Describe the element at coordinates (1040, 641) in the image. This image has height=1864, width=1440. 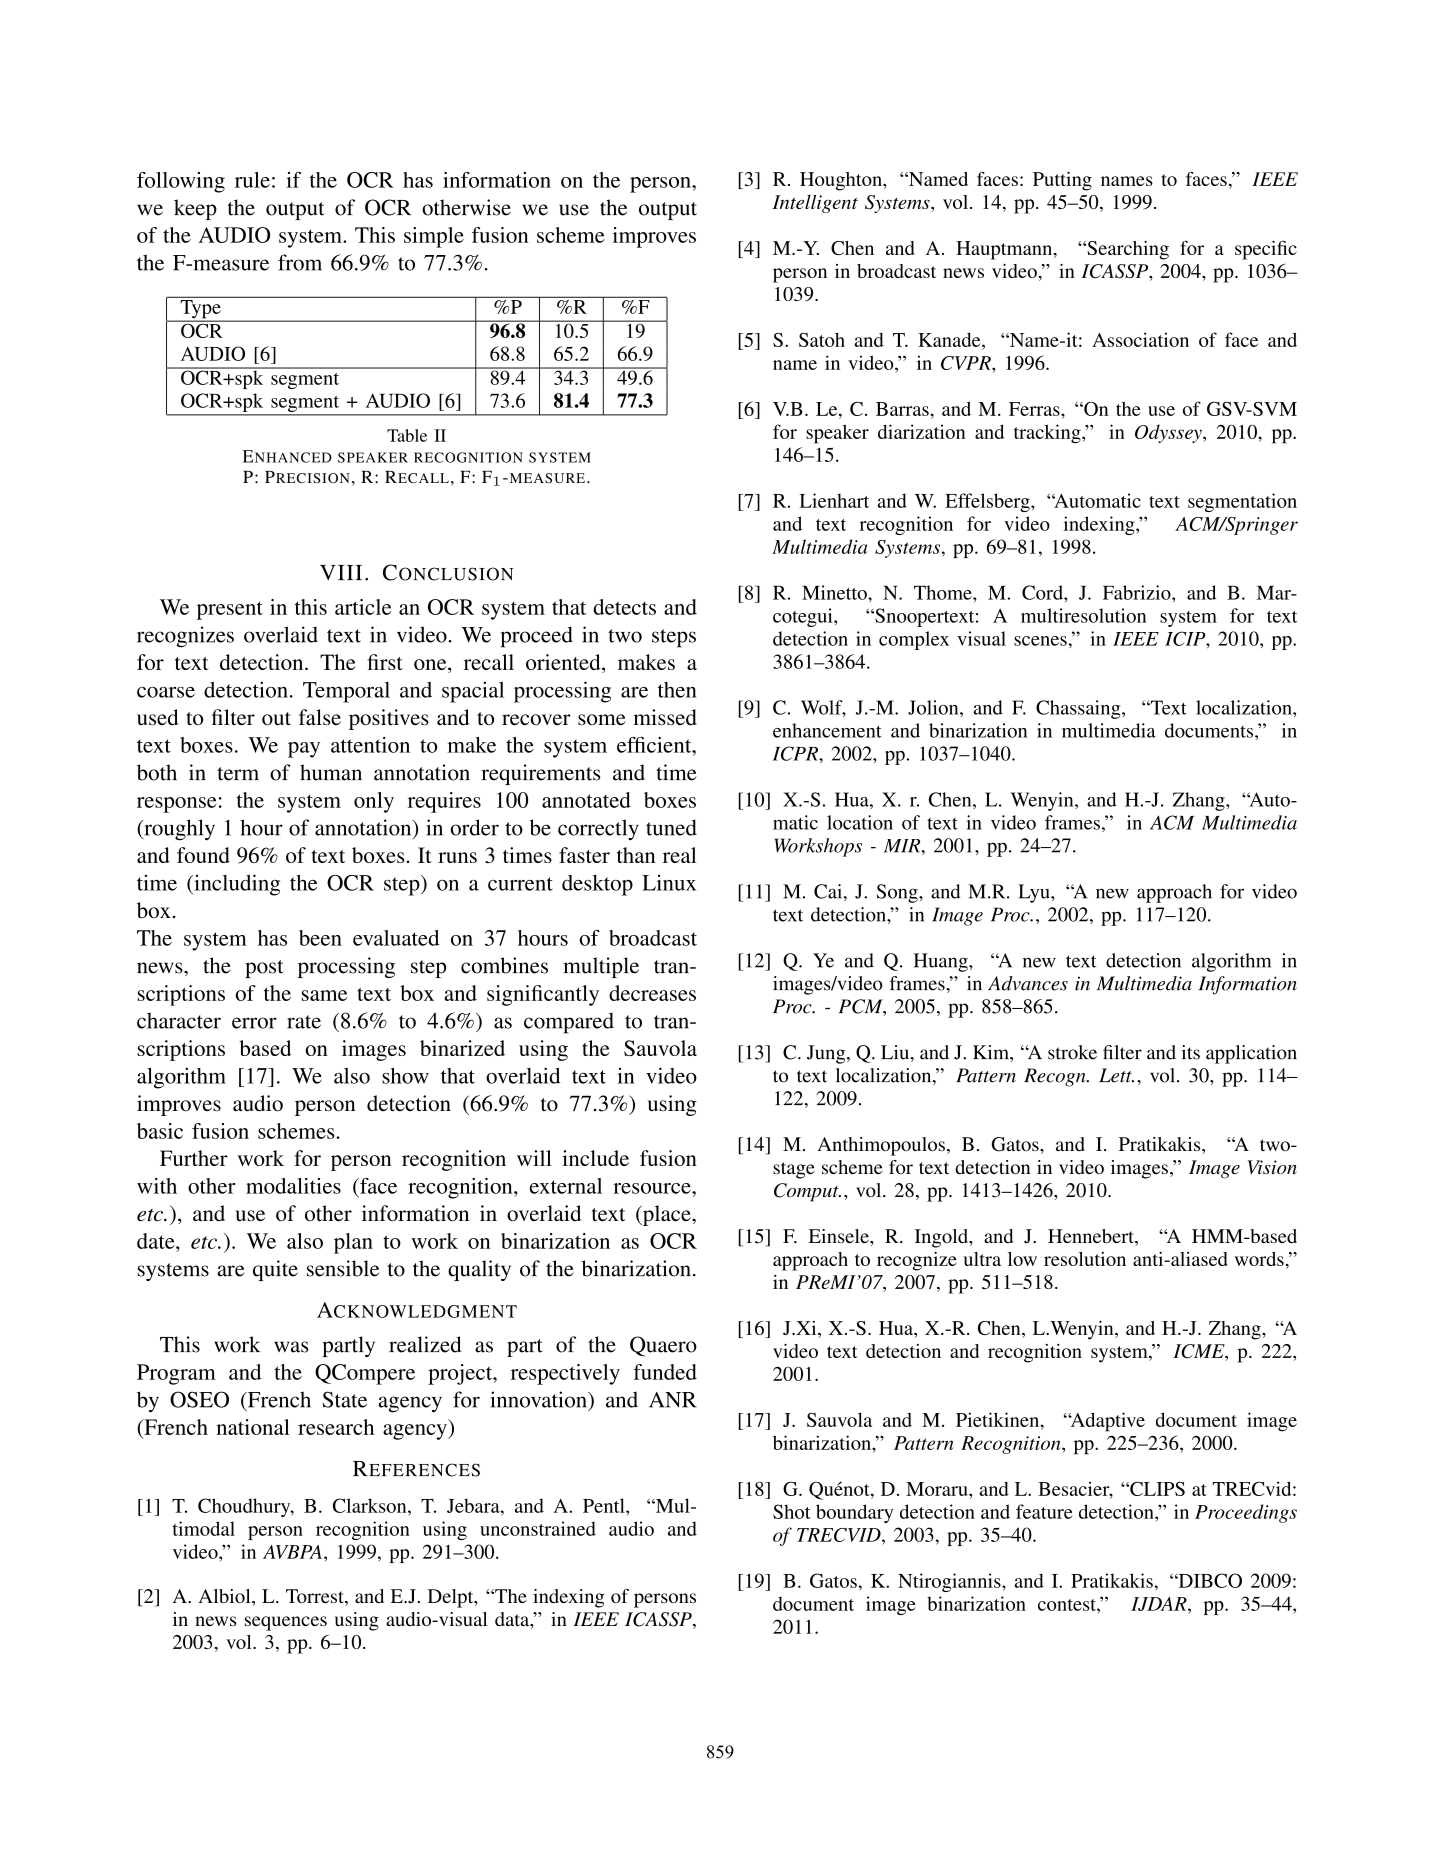
I see `scenes` at that location.
